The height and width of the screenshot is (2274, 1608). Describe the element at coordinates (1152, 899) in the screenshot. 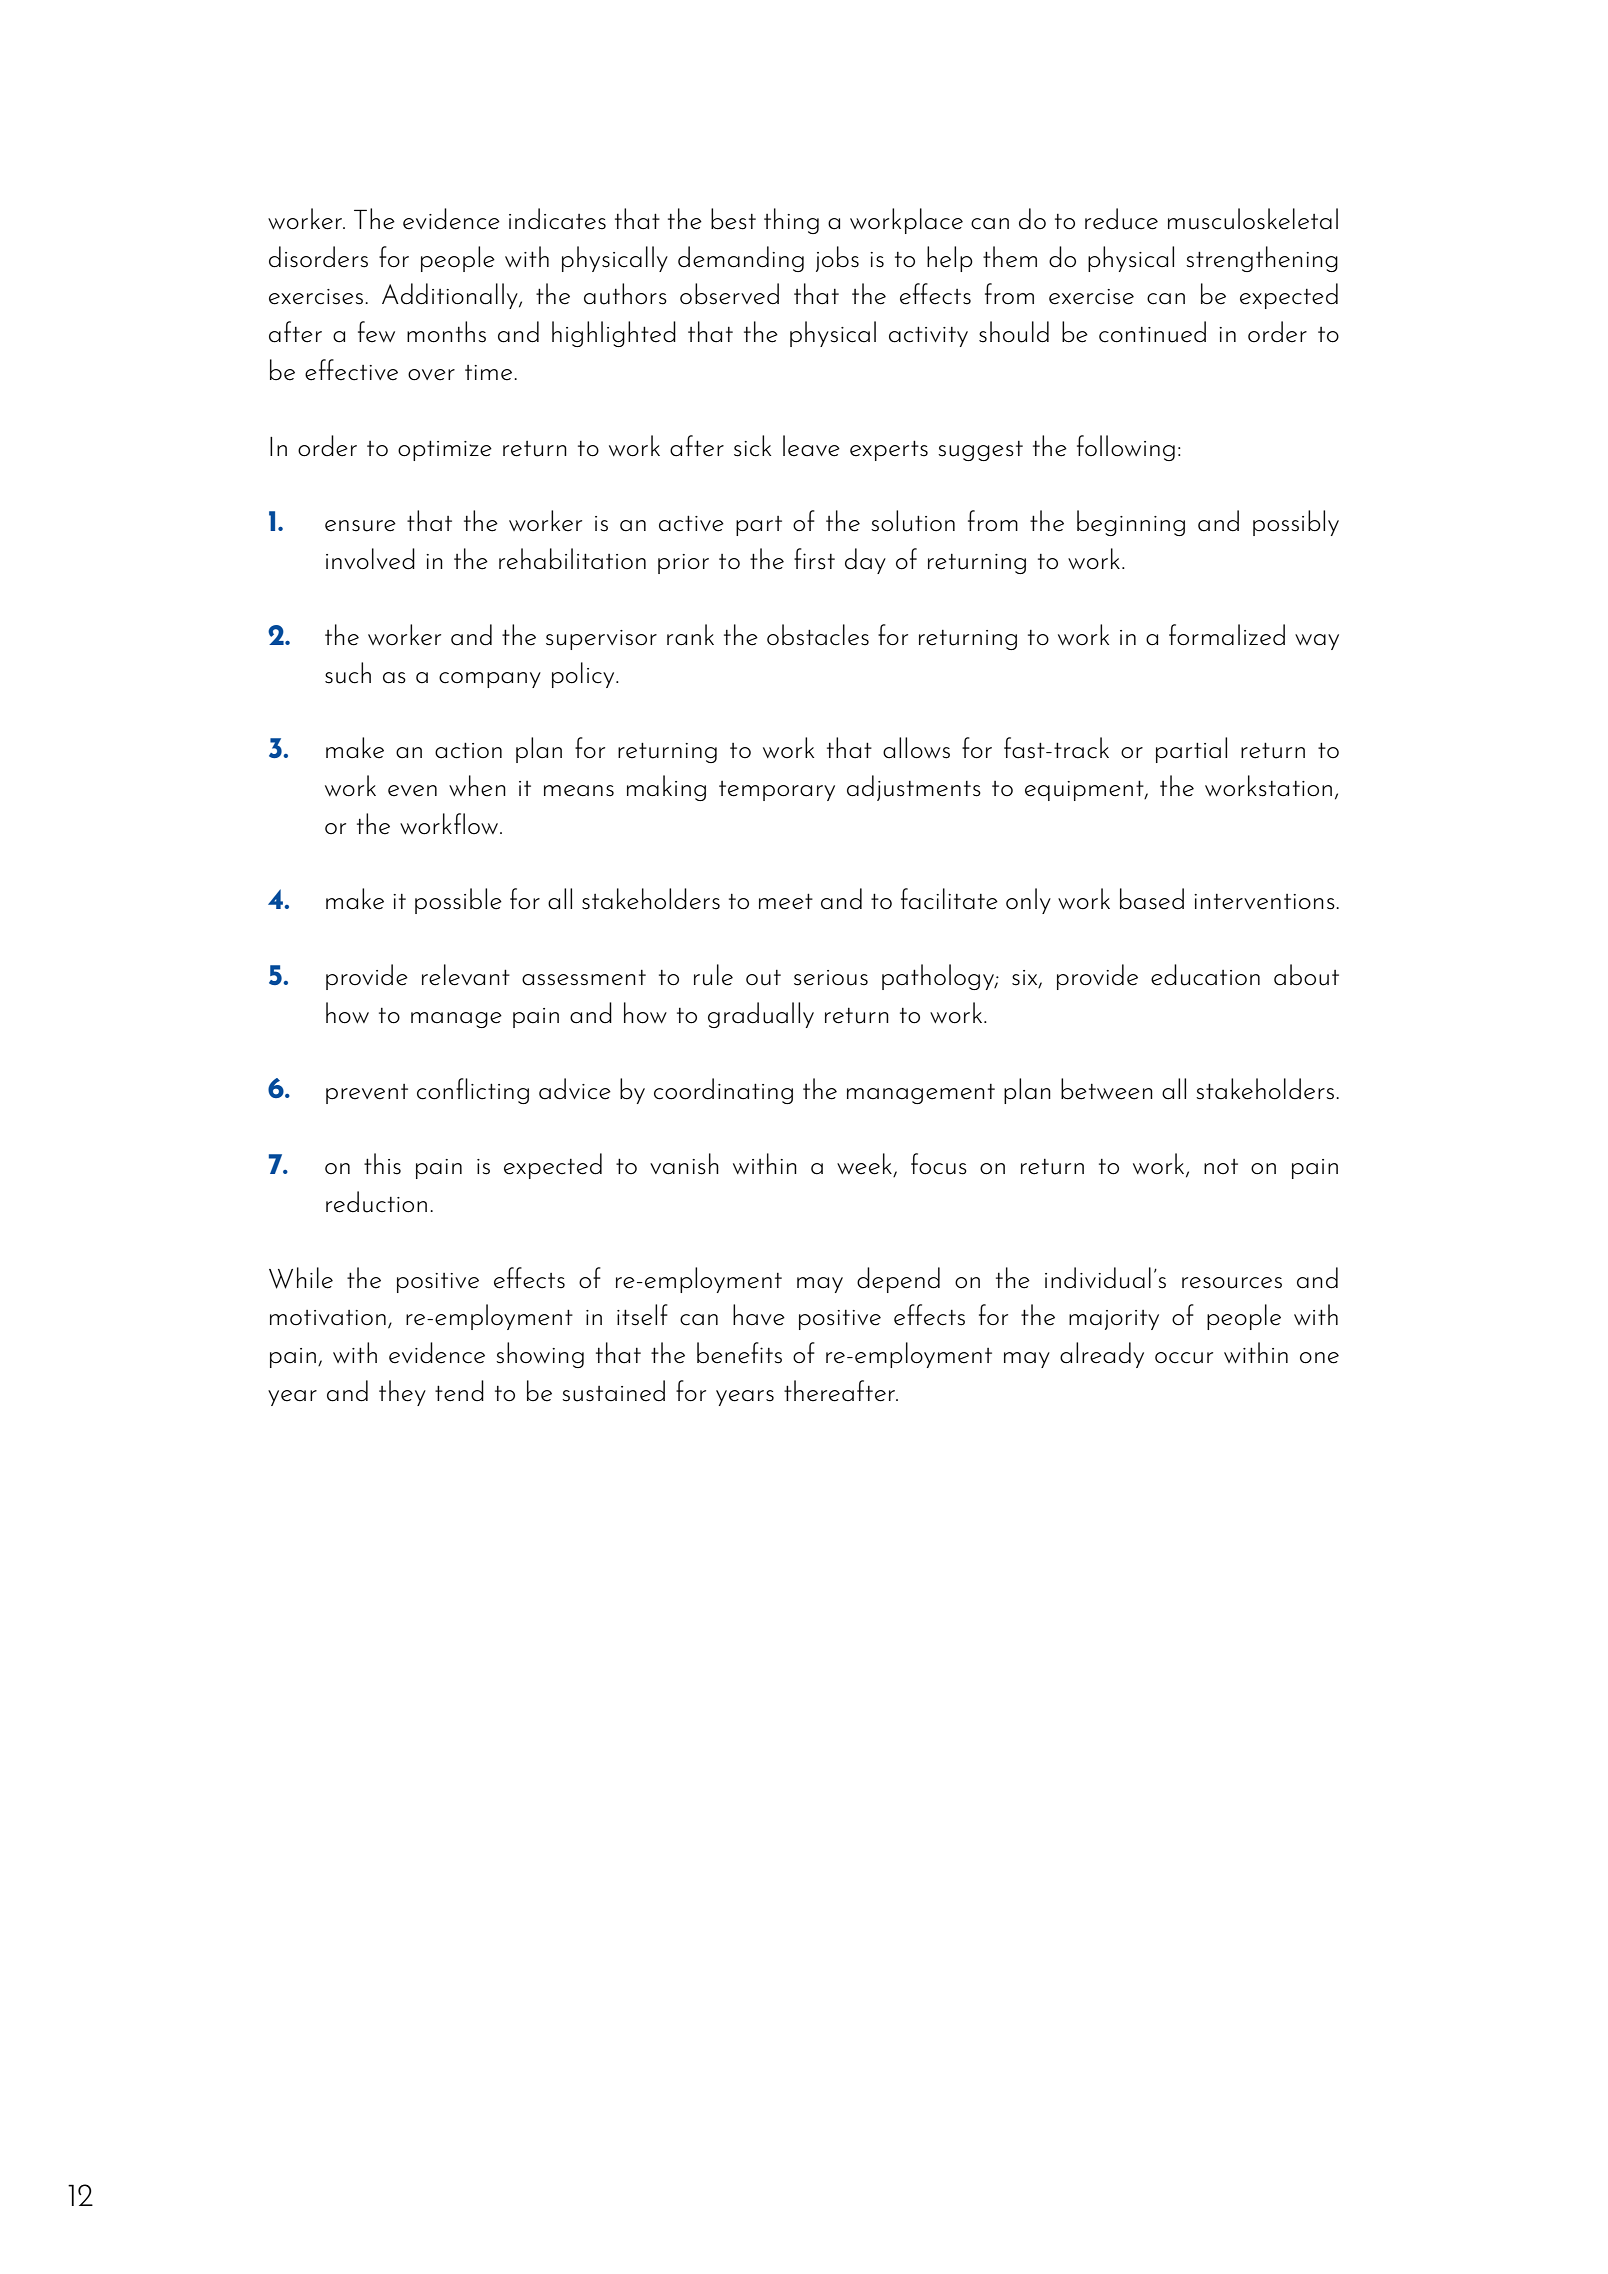

I see `based` at that location.
